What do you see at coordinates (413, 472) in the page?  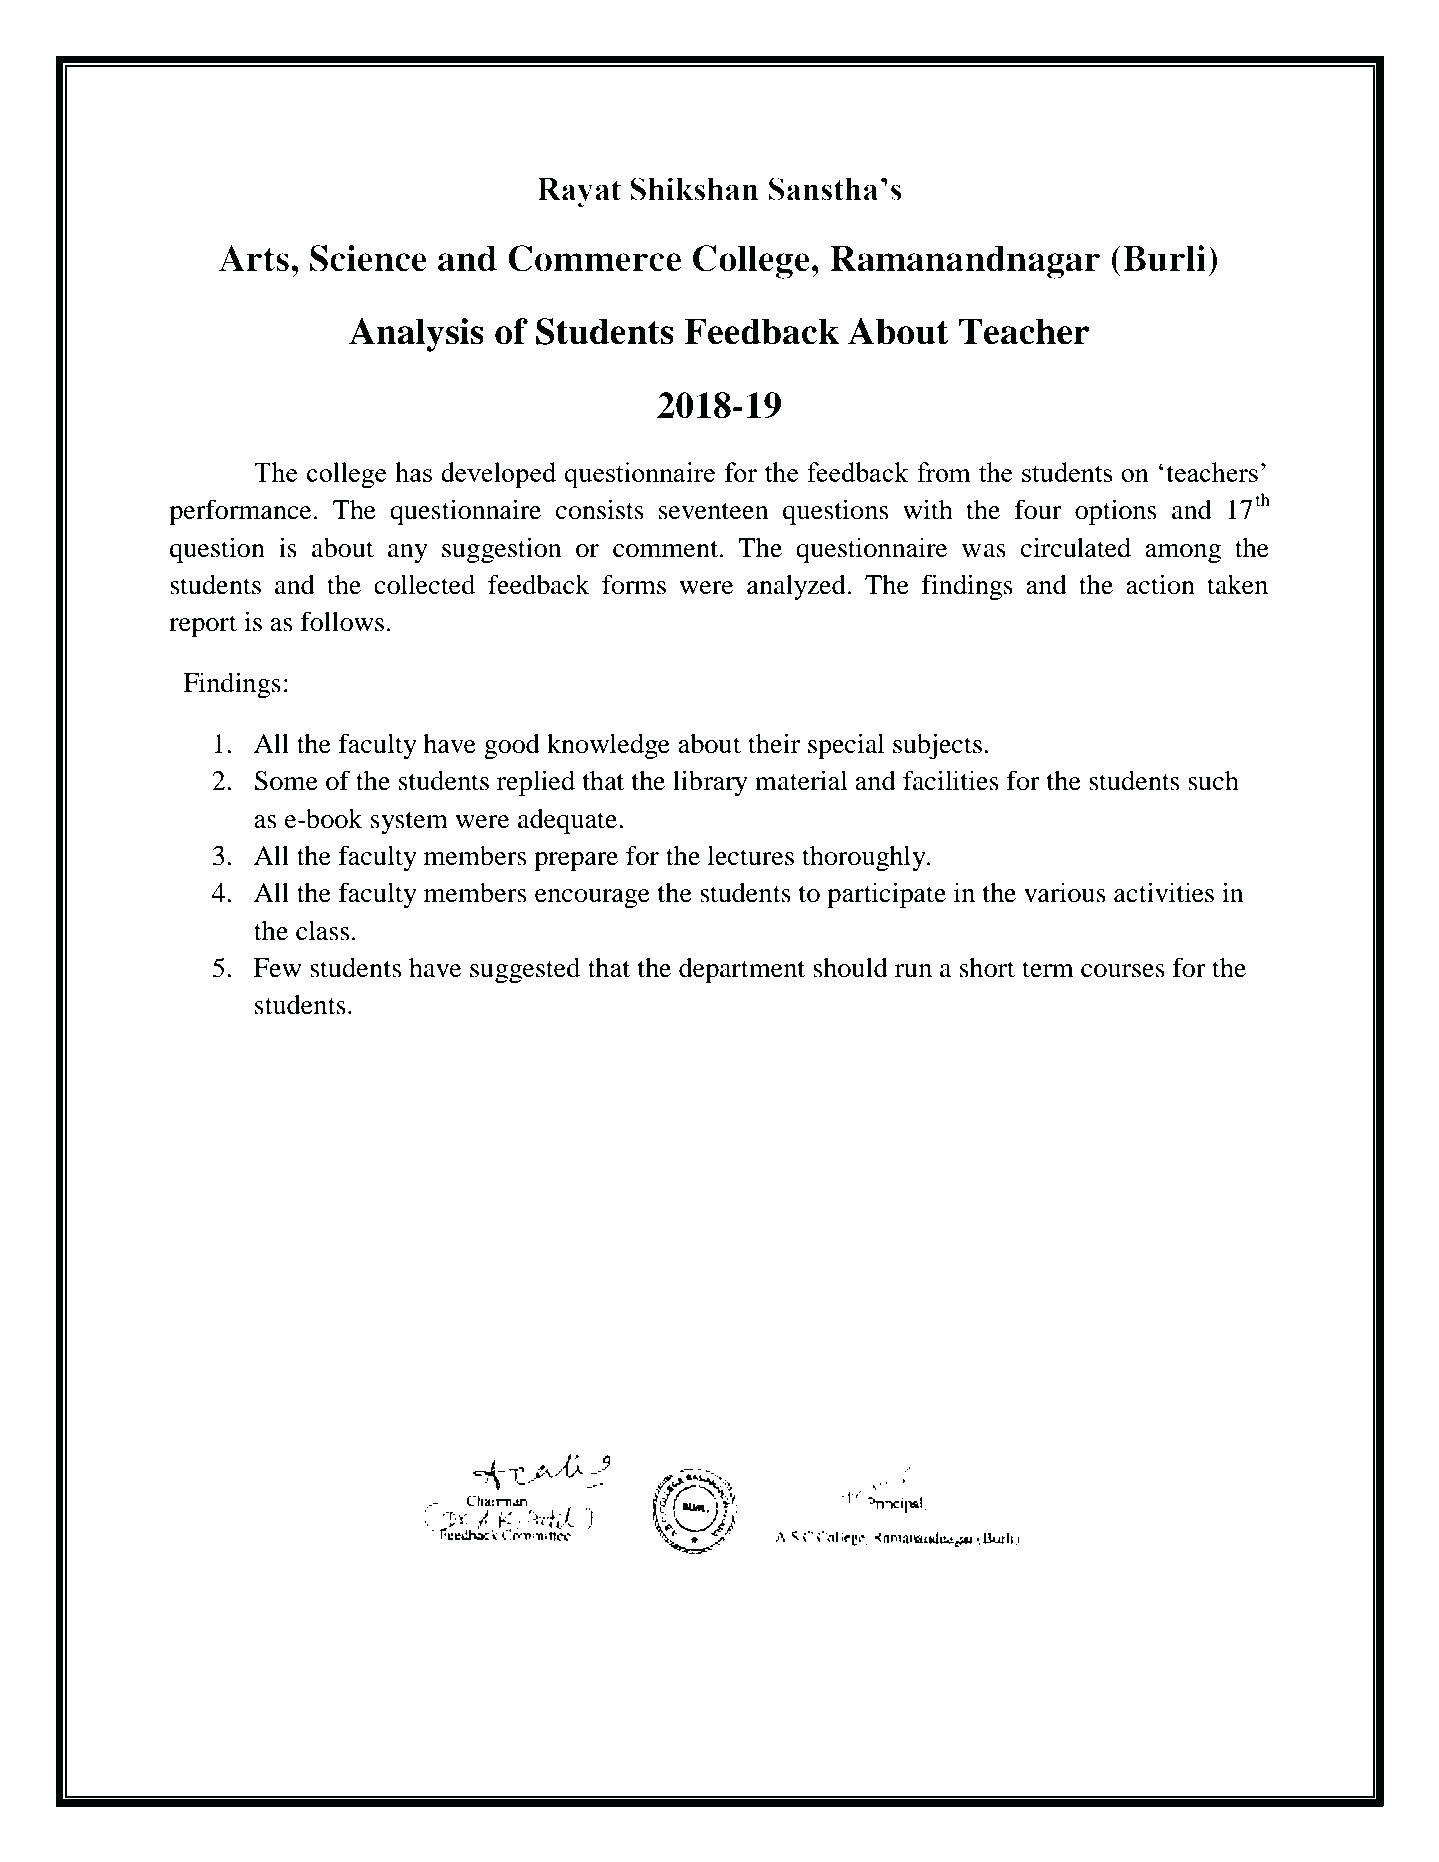 I see `has` at bounding box center [413, 472].
